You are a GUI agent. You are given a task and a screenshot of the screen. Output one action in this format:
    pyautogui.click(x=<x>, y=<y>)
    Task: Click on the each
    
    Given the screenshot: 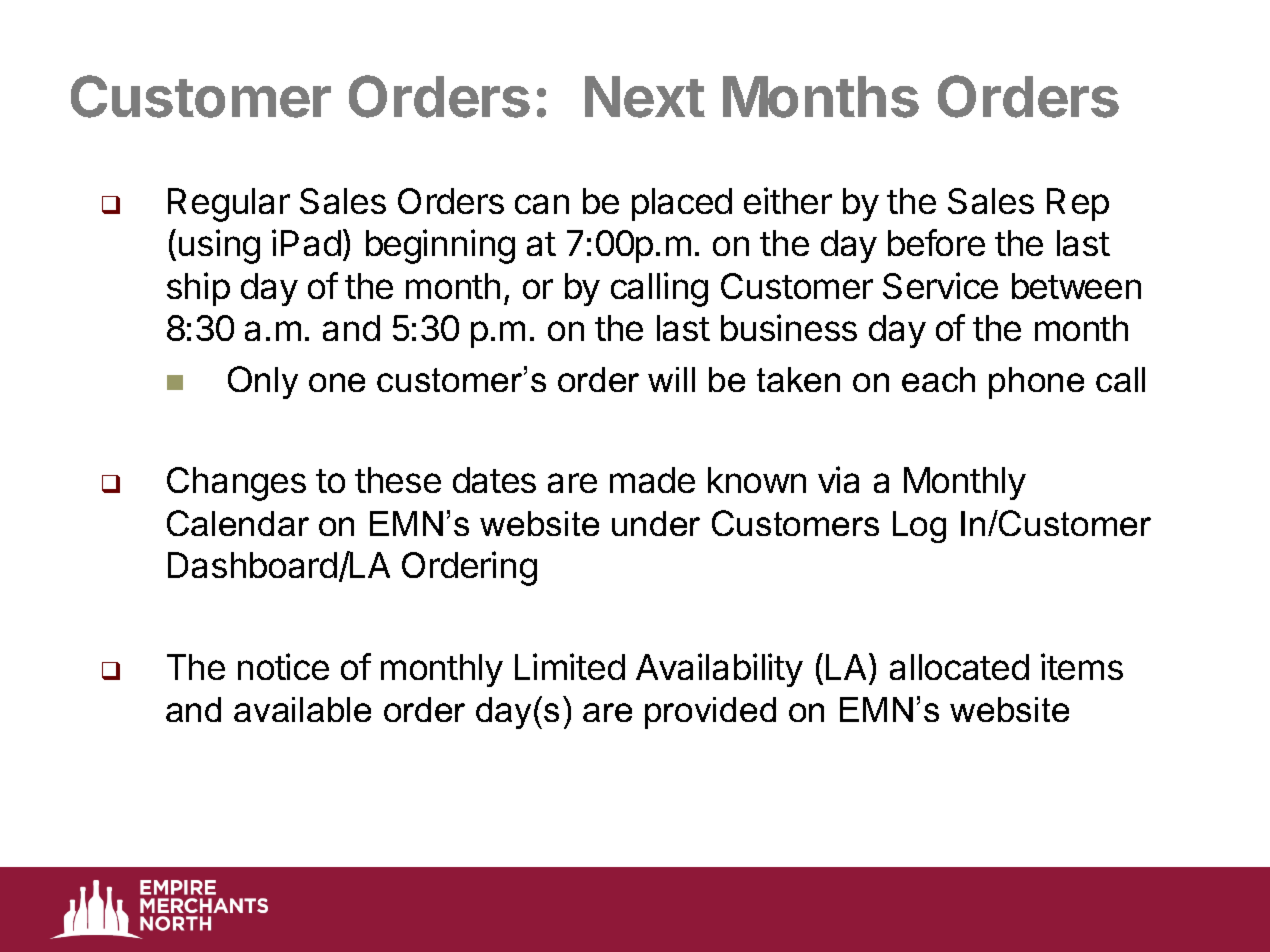 What is the action you would take?
    pyautogui.click(x=938, y=379)
